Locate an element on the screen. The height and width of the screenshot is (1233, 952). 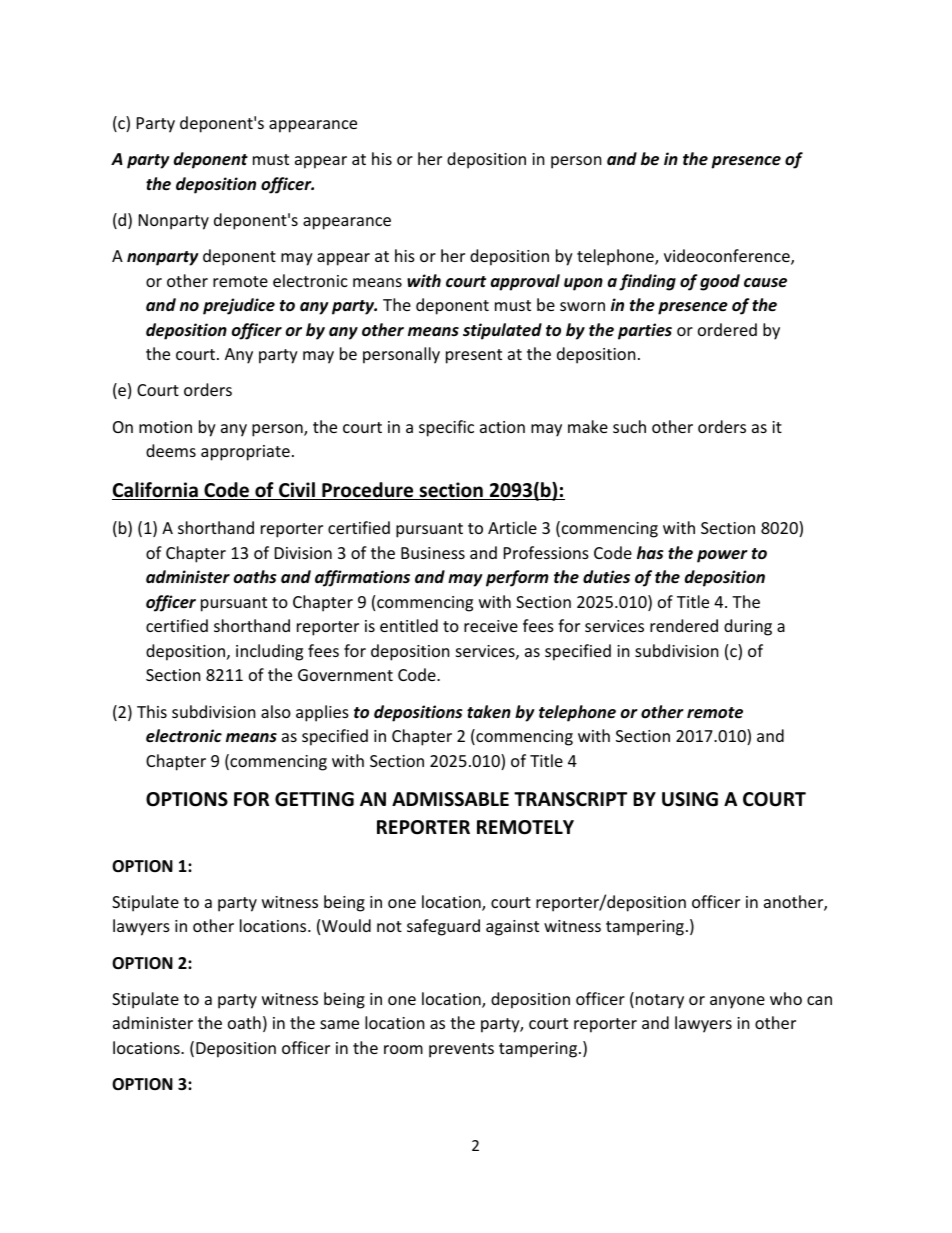
GETTING is located at coordinates (314, 799).
